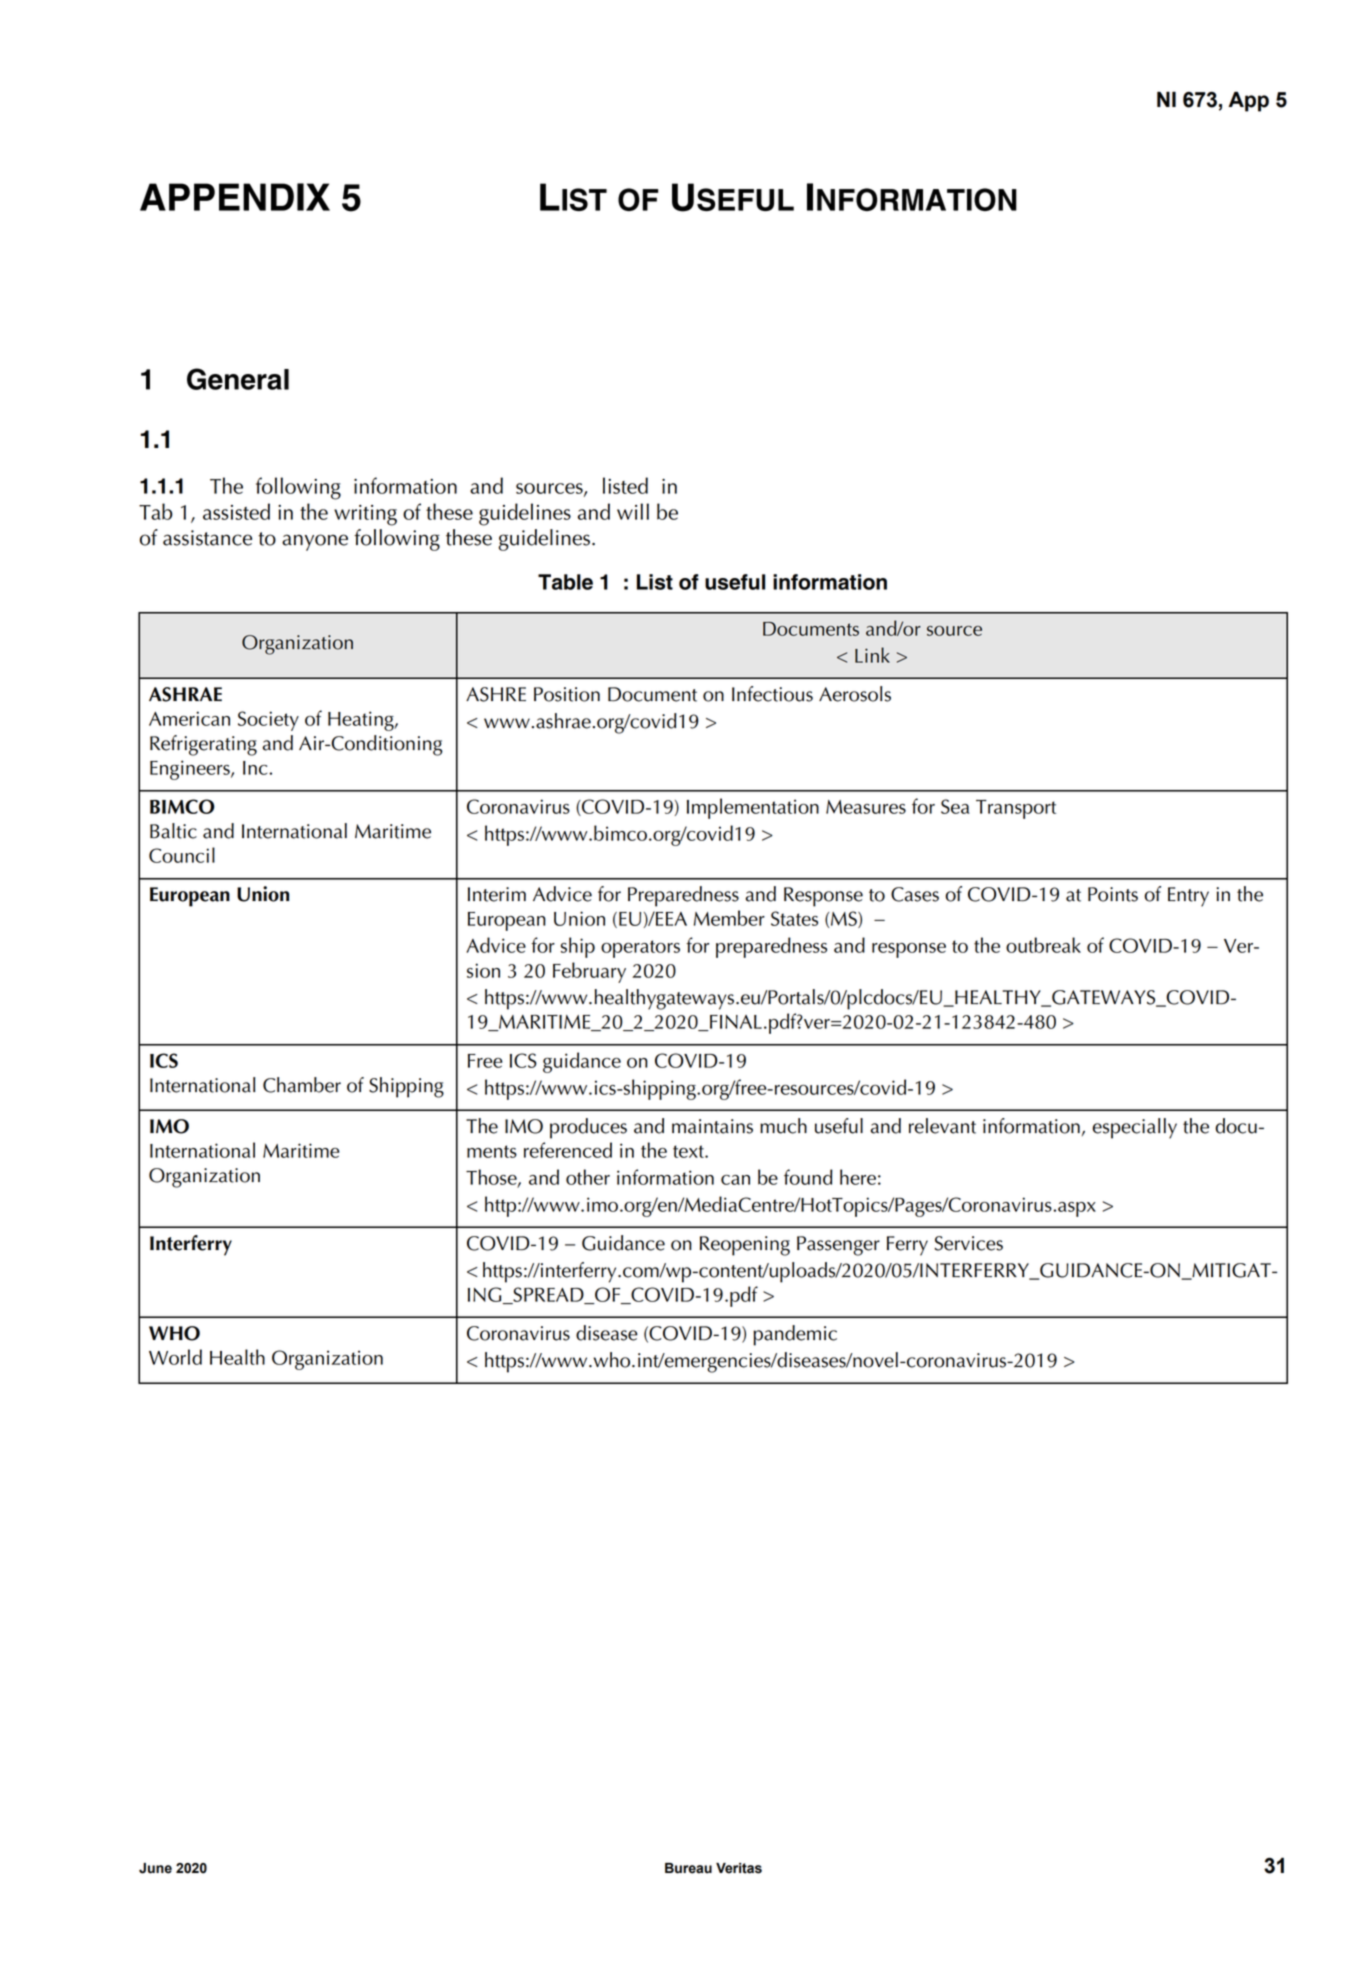  What do you see at coordinates (1043, 945) in the screenshot?
I see `outbreak` at bounding box center [1043, 945].
